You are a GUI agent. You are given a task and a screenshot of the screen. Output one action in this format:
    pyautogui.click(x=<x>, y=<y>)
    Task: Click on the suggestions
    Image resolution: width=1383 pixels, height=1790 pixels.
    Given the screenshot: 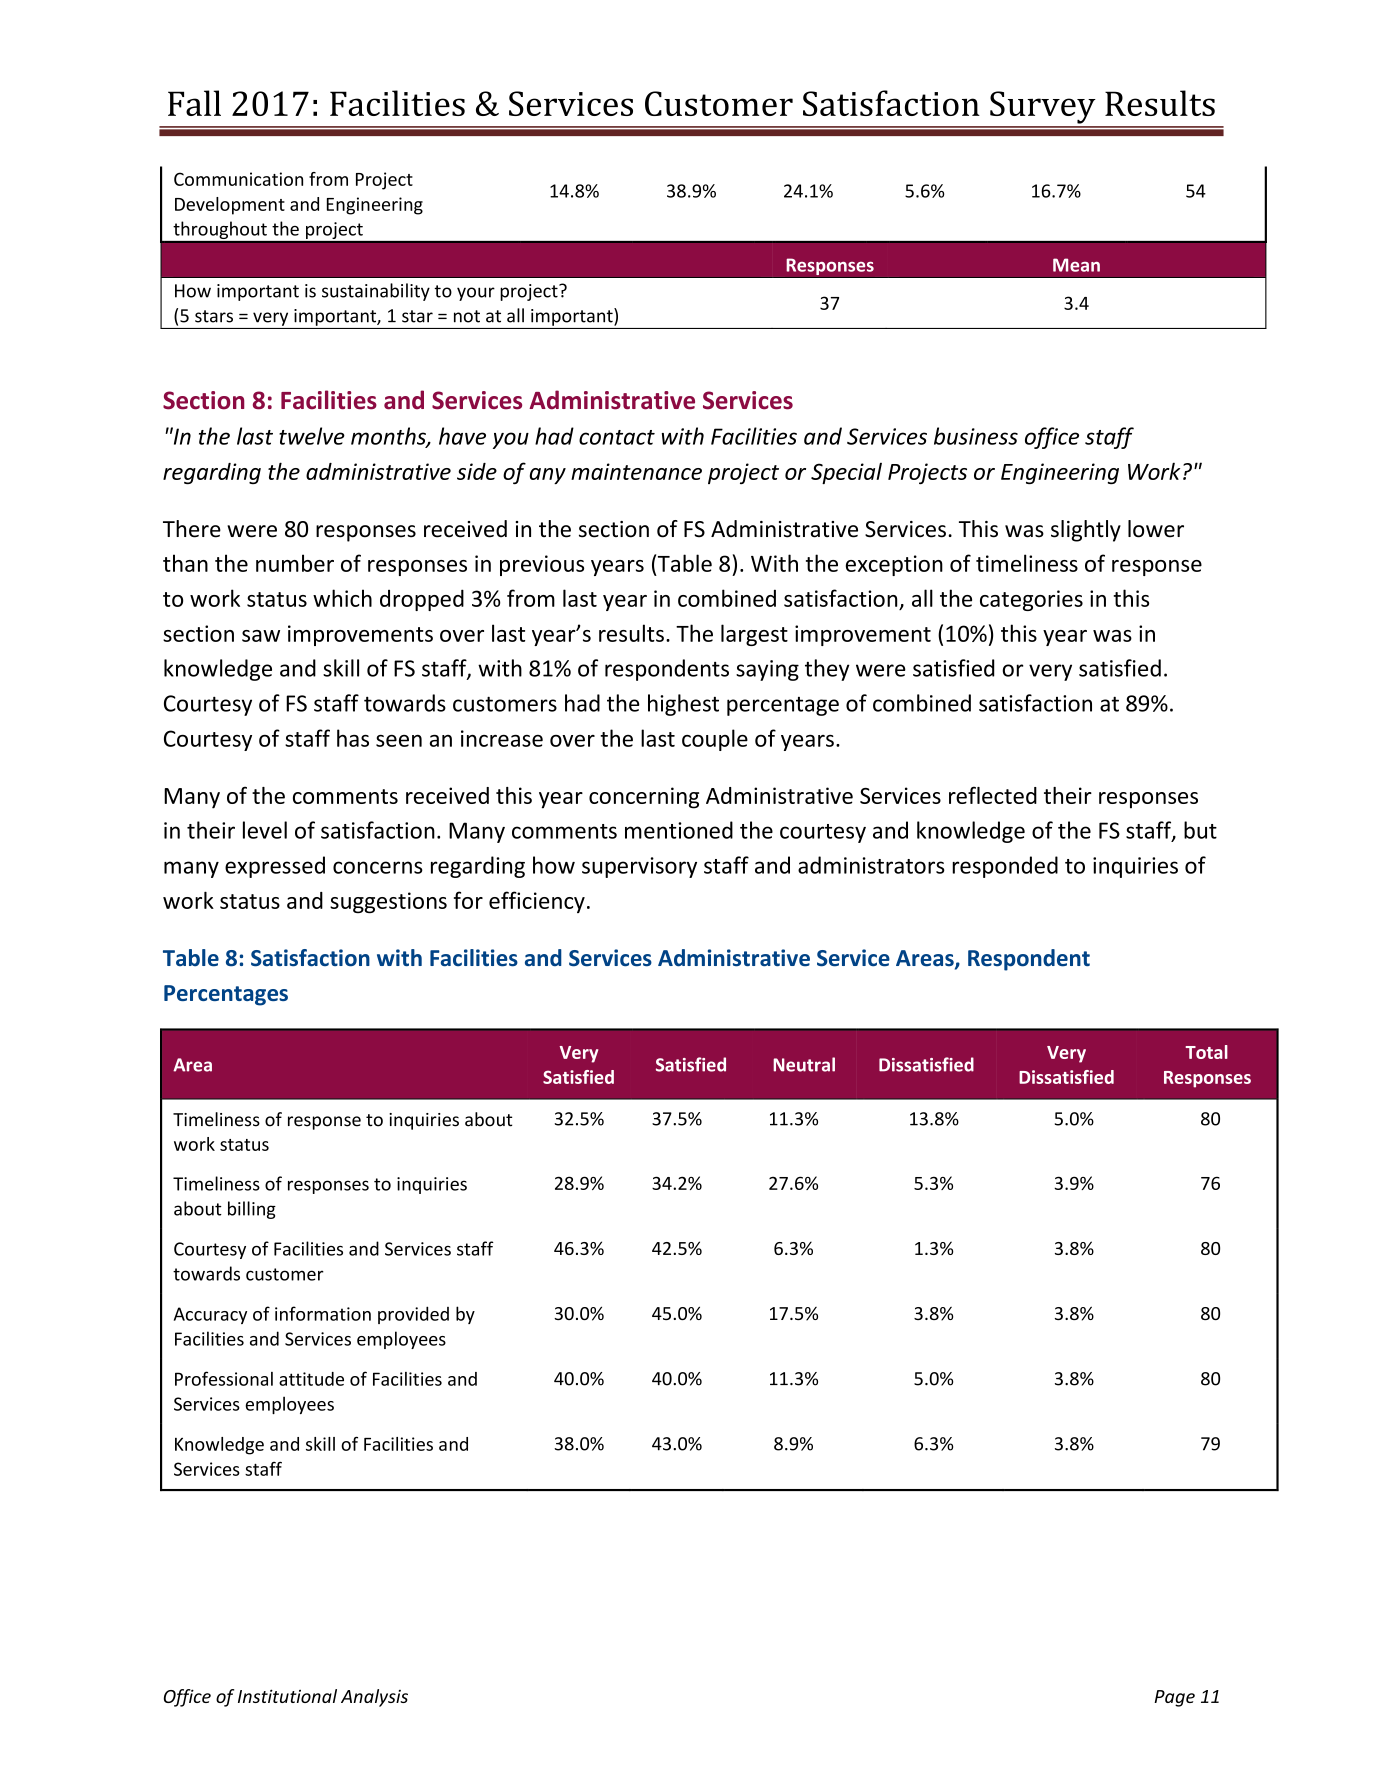 What is the action you would take?
    pyautogui.click(x=388, y=902)
